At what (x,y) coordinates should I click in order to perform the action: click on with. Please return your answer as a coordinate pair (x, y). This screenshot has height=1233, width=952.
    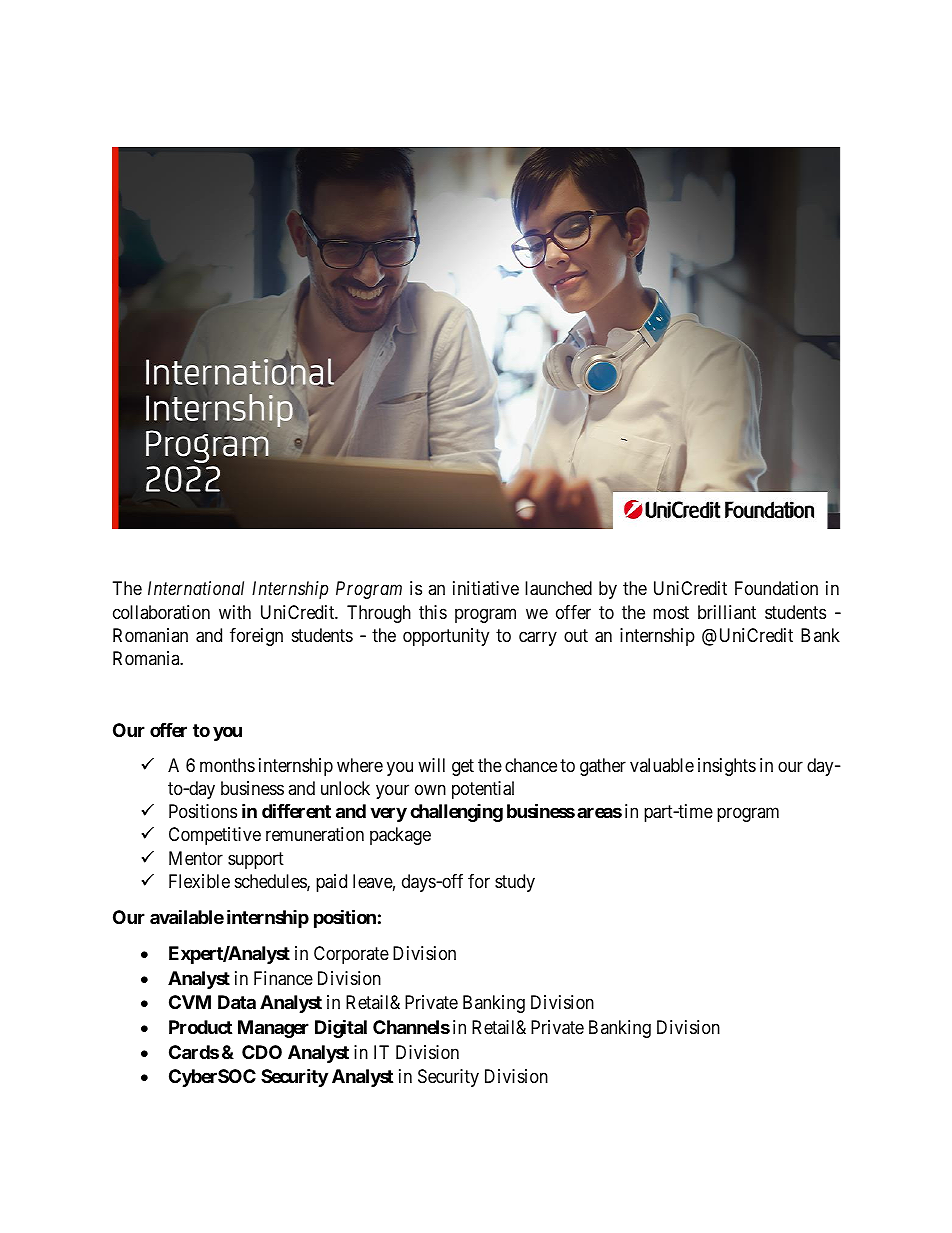
    Looking at the image, I should click on (235, 612).
